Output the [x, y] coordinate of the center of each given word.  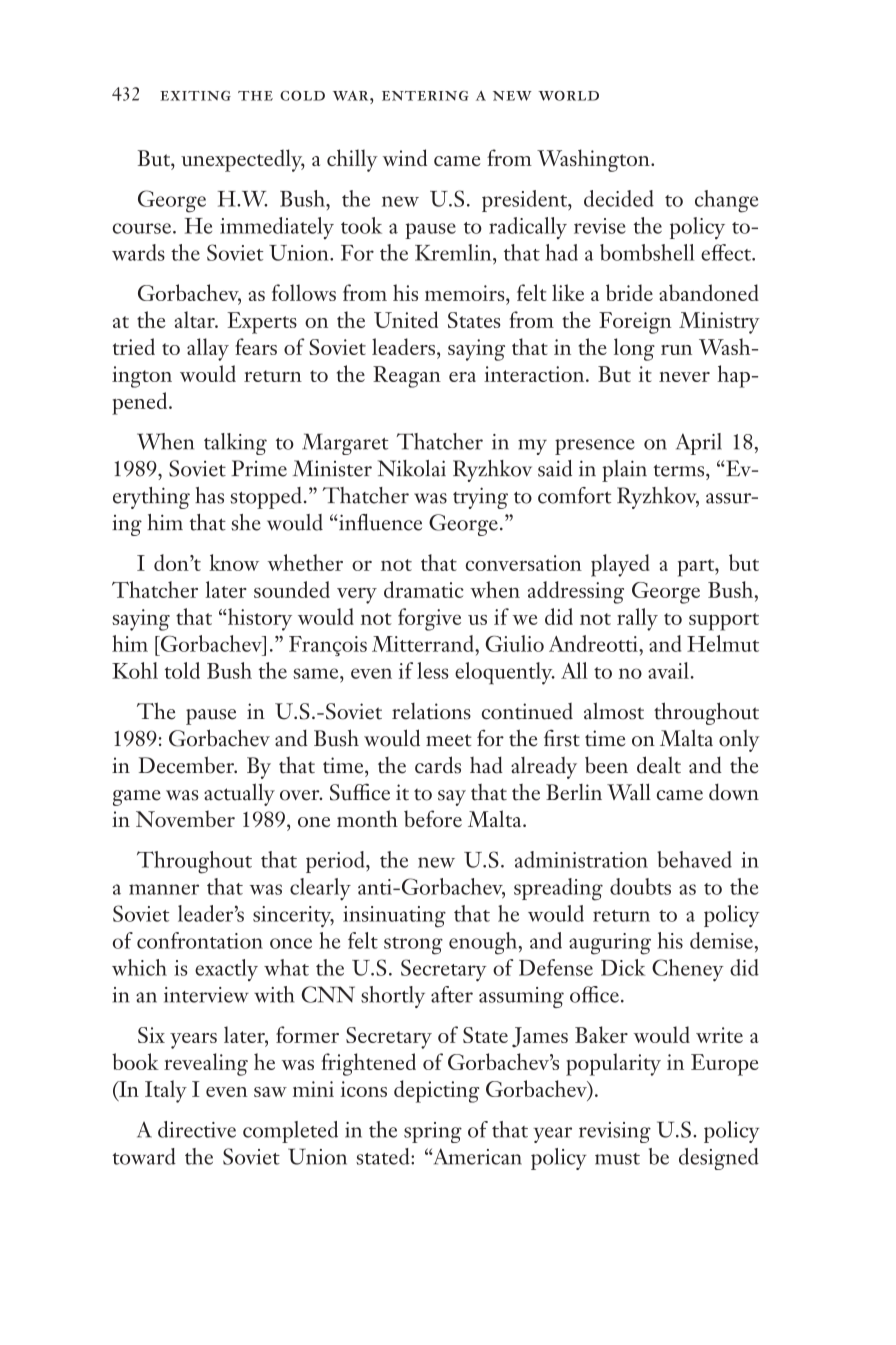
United [406, 319]
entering [425, 96]
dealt [659, 765]
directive [197, 1129]
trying [480, 498]
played [620, 565]
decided [619, 198]
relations [431, 711]
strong [413, 946]
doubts [640, 886]
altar [195, 319]
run [676, 350]
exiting [195, 96]
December [187, 765]
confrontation [200, 940]
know [234, 562]
